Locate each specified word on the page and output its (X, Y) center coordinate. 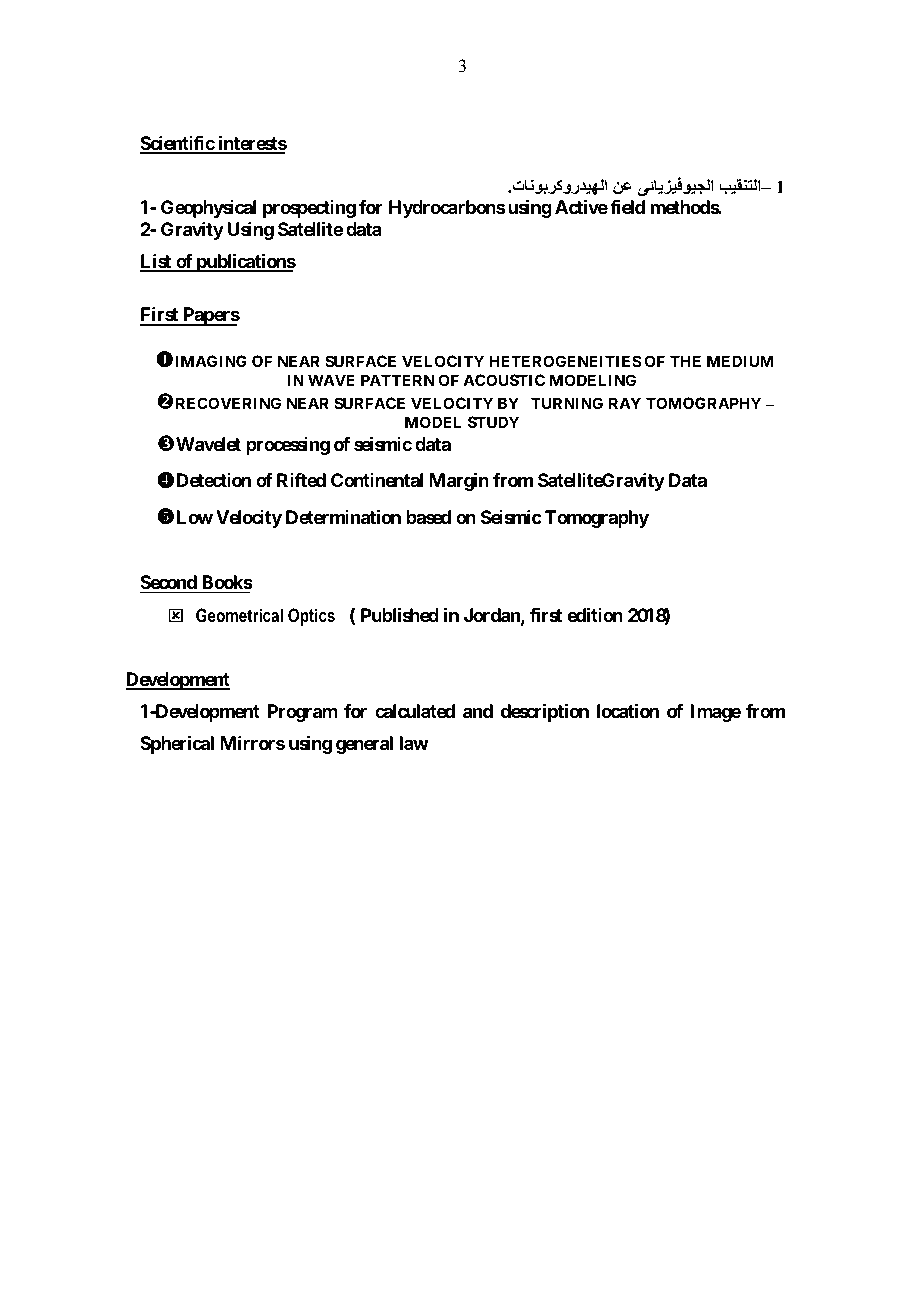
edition (595, 614)
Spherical (177, 744)
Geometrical (239, 615)
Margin (459, 482)
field (627, 207)
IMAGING (211, 361)
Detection (214, 480)
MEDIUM (740, 361)
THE (685, 361)
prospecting (309, 209)
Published (400, 615)
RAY (625, 403)
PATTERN (397, 380)
